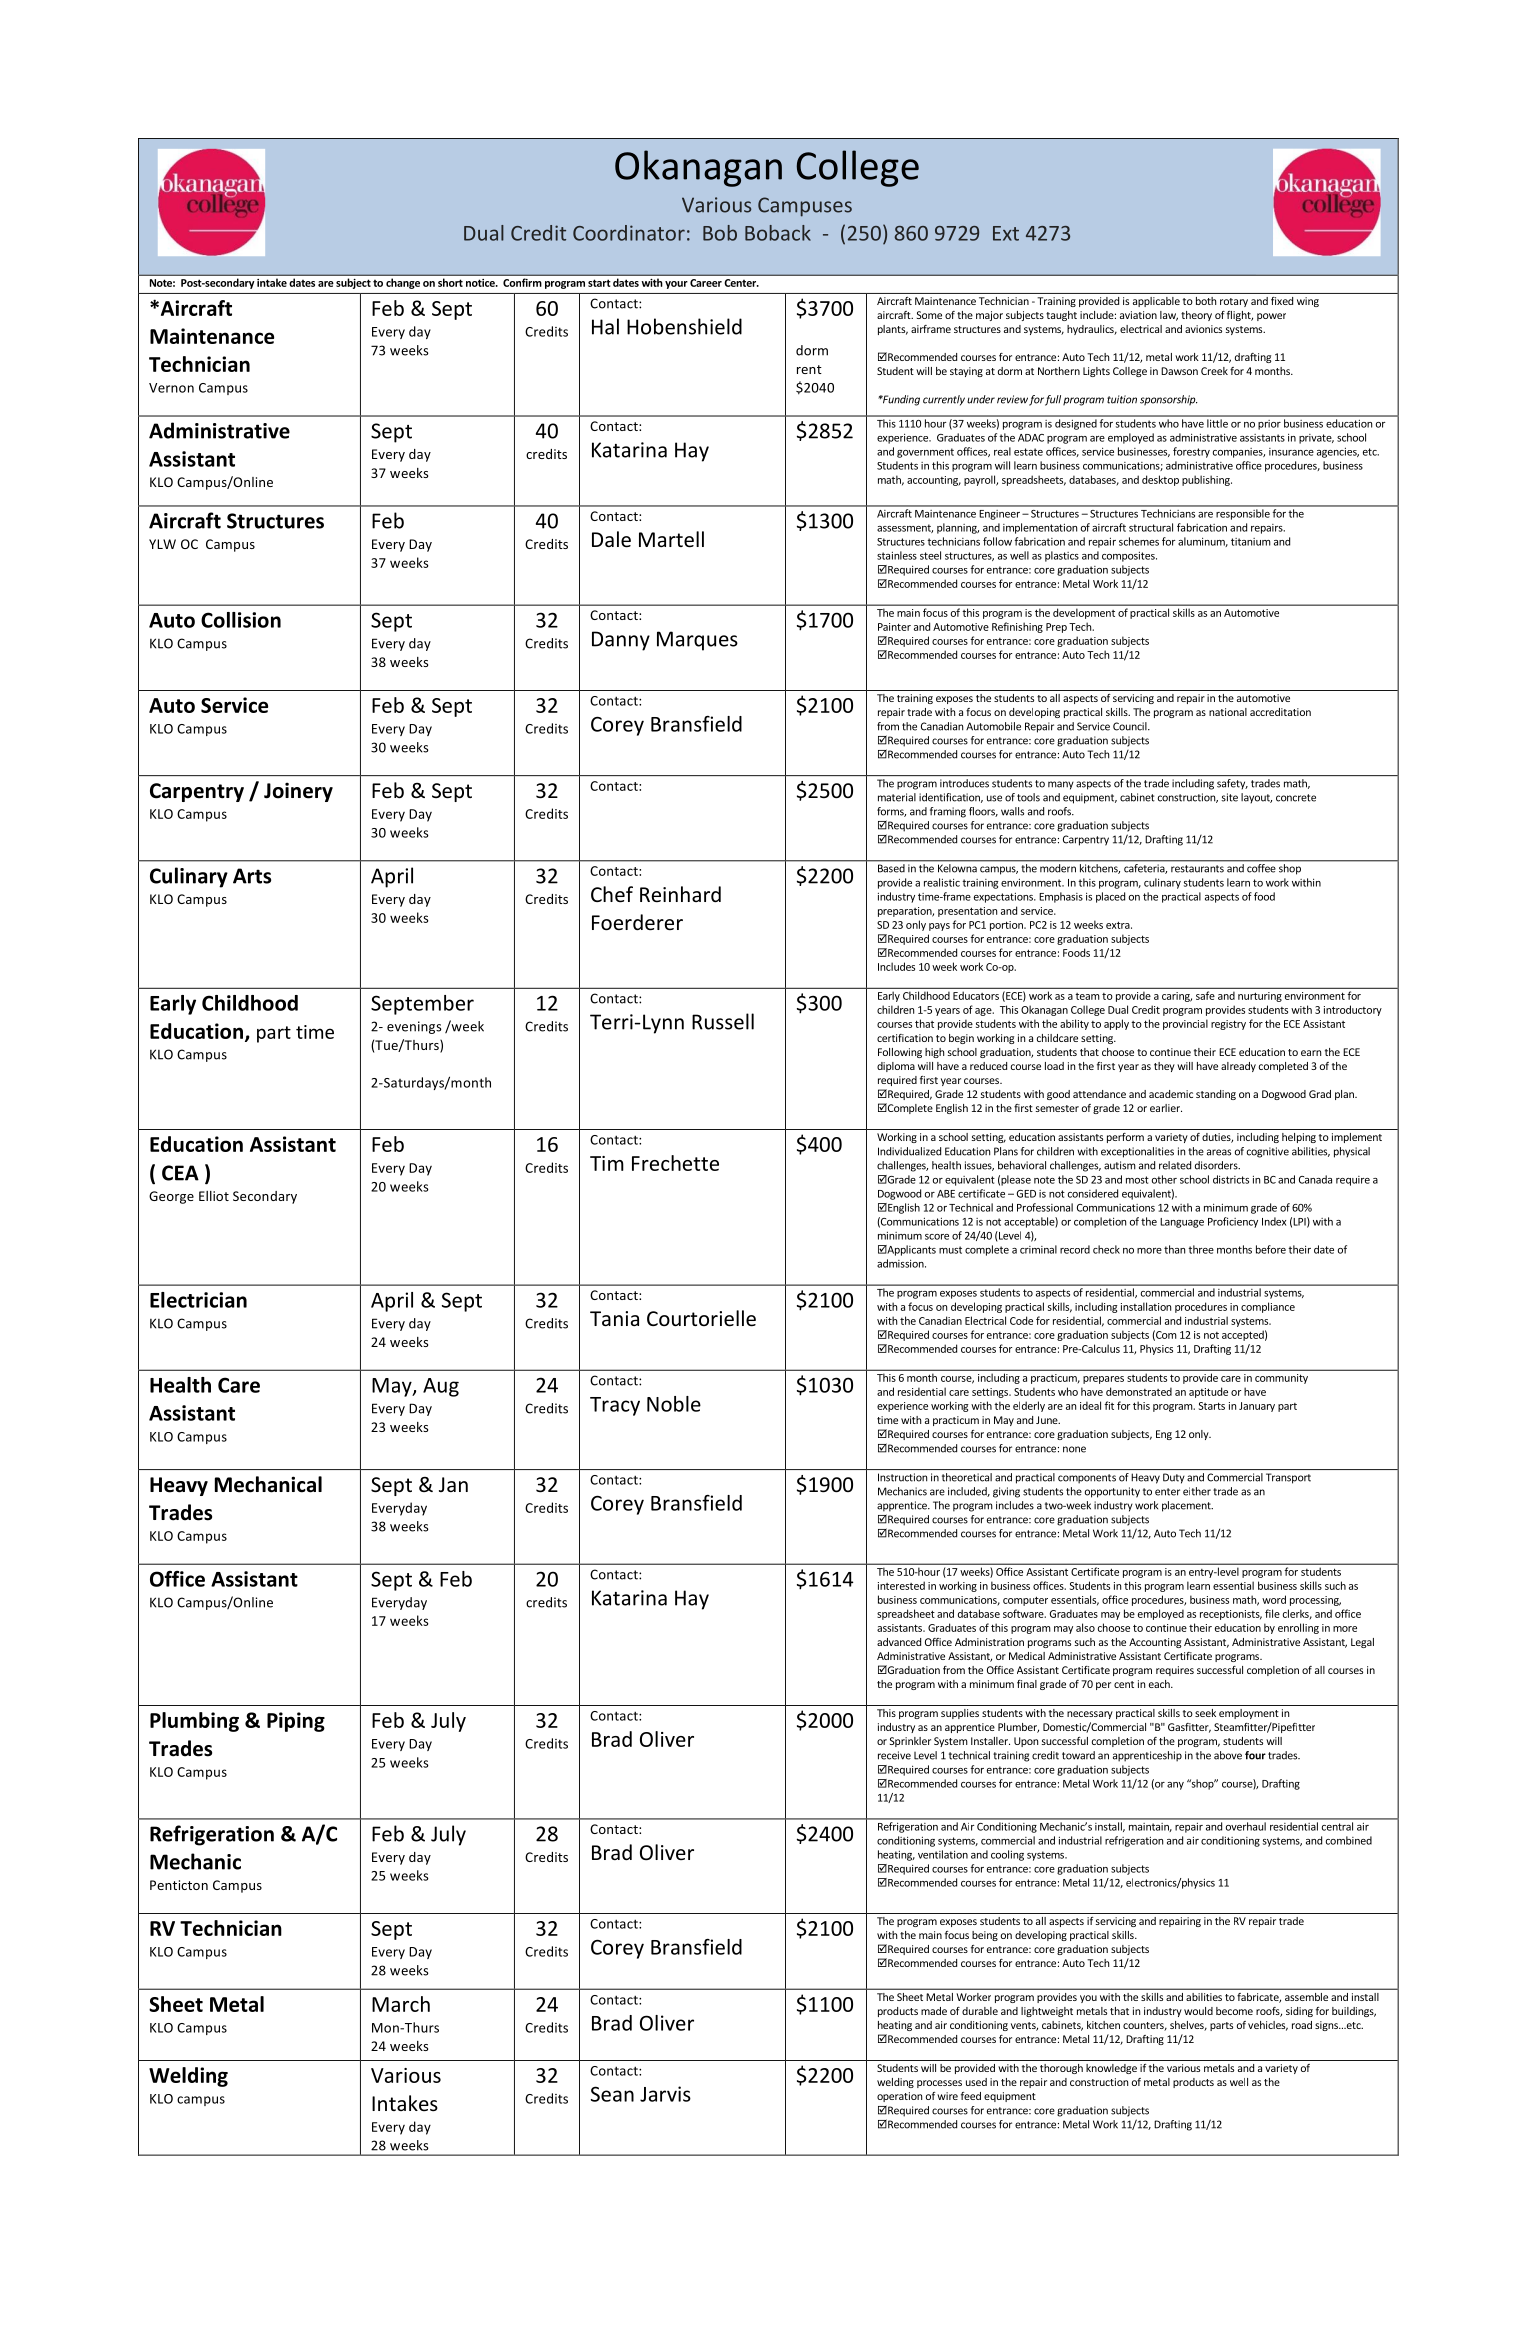 The image size is (1519, 2347). I want to click on Elliot, so click(214, 1196).
